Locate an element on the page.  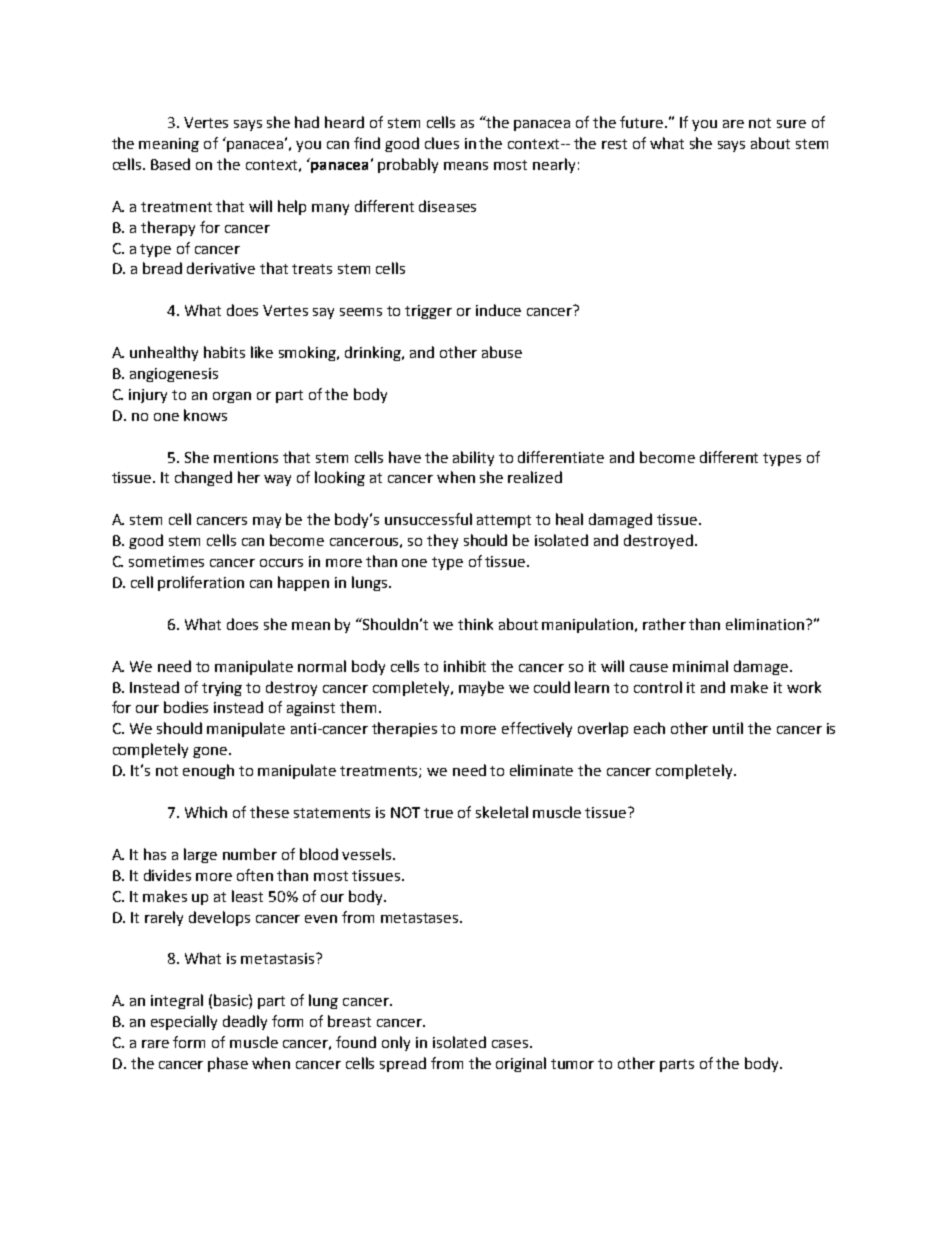
deadly is located at coordinates (245, 1022).
